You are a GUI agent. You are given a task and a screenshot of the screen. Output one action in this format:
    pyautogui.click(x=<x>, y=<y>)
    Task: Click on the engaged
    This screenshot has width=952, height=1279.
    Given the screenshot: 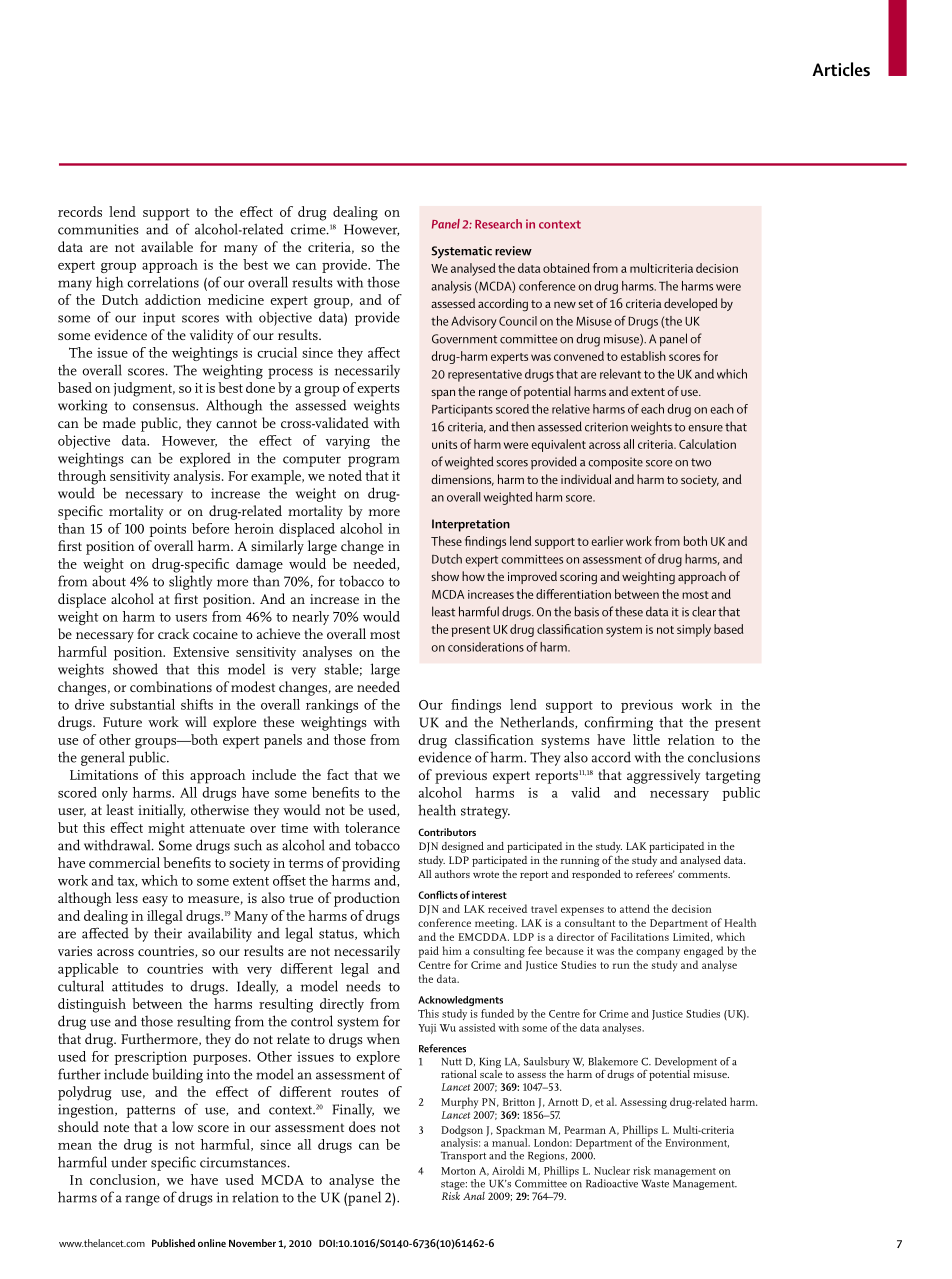 What is the action you would take?
    pyautogui.click(x=704, y=952)
